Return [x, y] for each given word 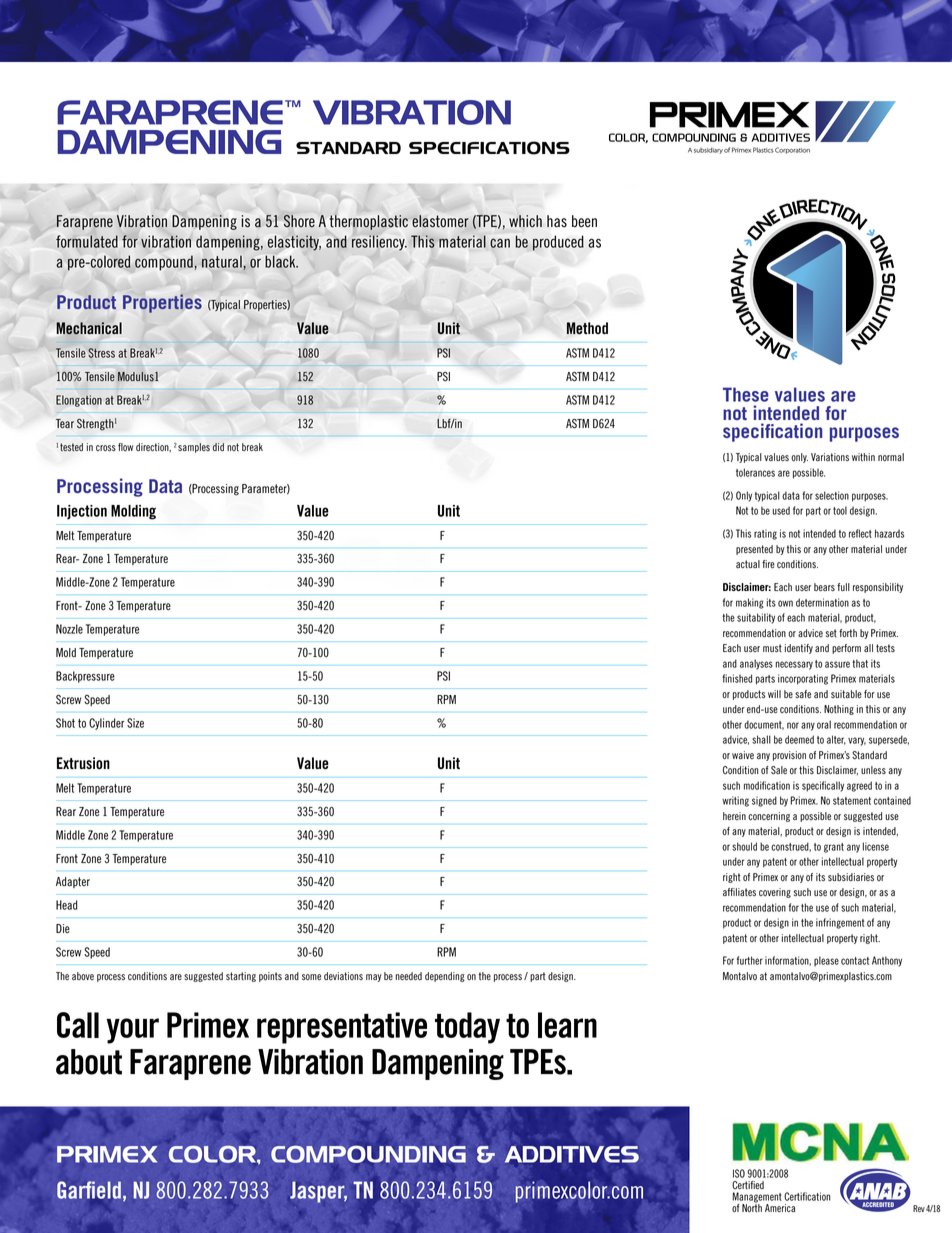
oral [824, 724]
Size [135, 723]
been [584, 221]
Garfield [89, 1190]
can [500, 243]
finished [737, 678]
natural [223, 263]
